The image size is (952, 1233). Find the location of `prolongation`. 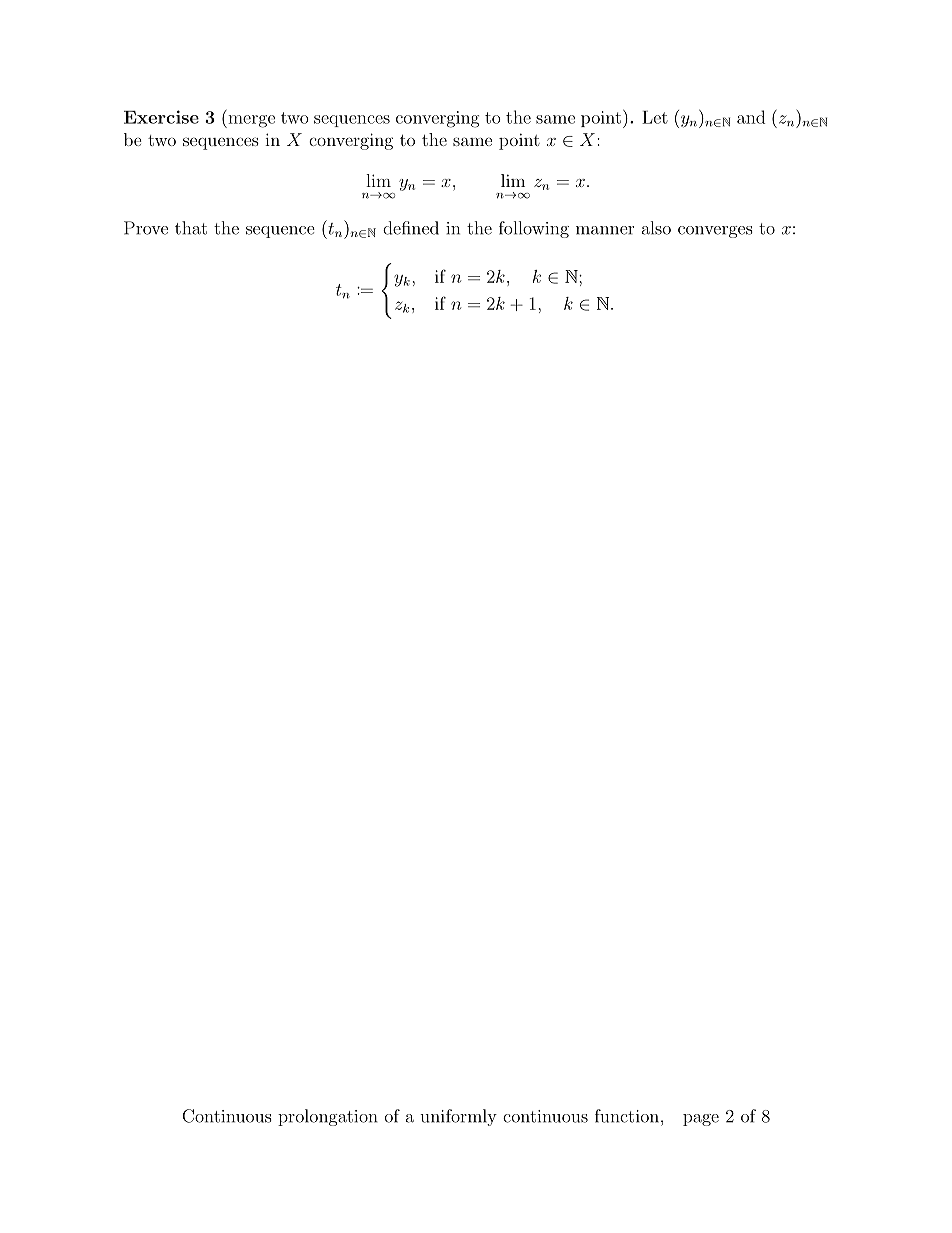

prolongation is located at coordinates (328, 1117).
